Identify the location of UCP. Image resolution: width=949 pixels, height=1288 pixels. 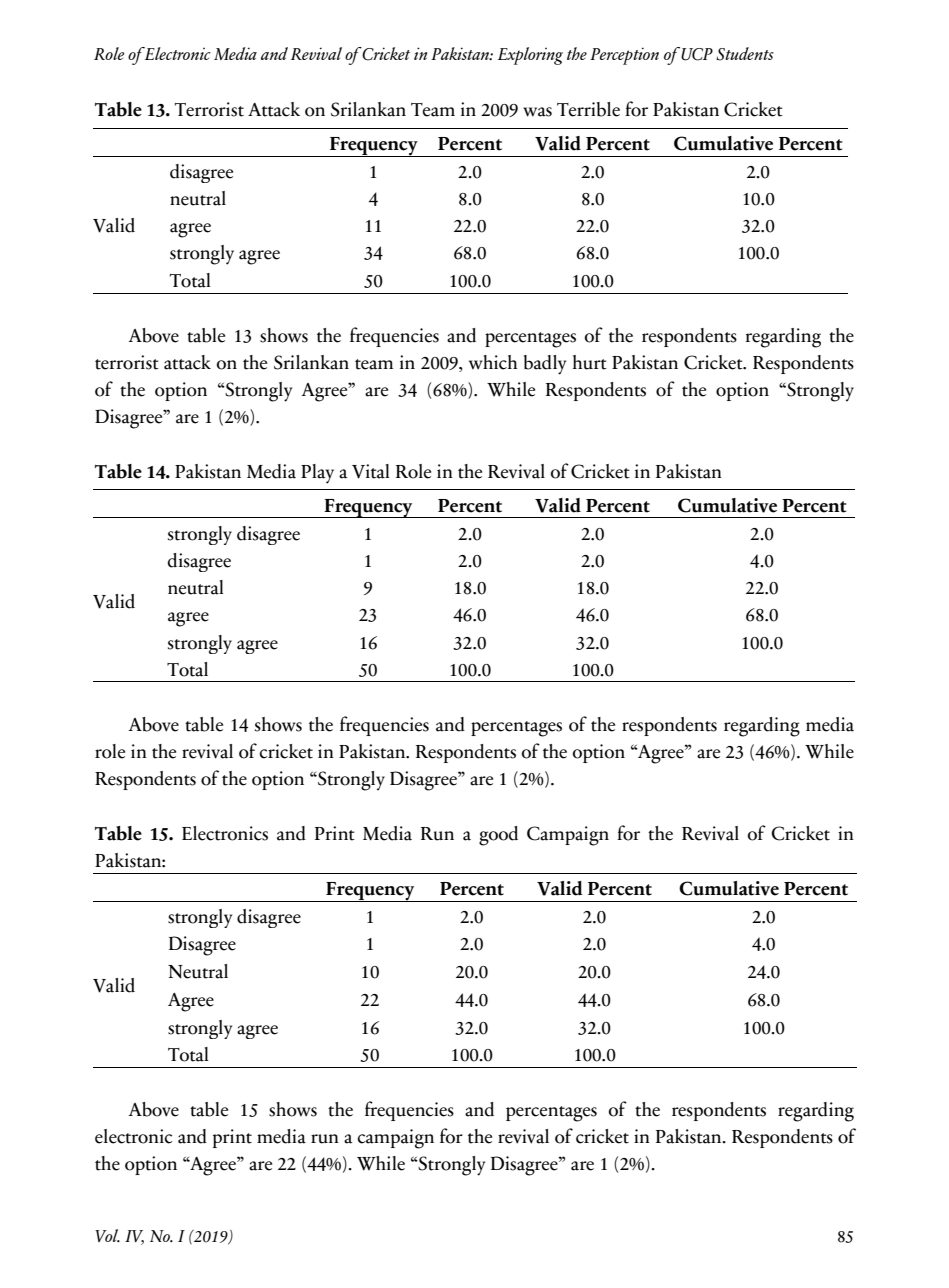
(697, 54).
